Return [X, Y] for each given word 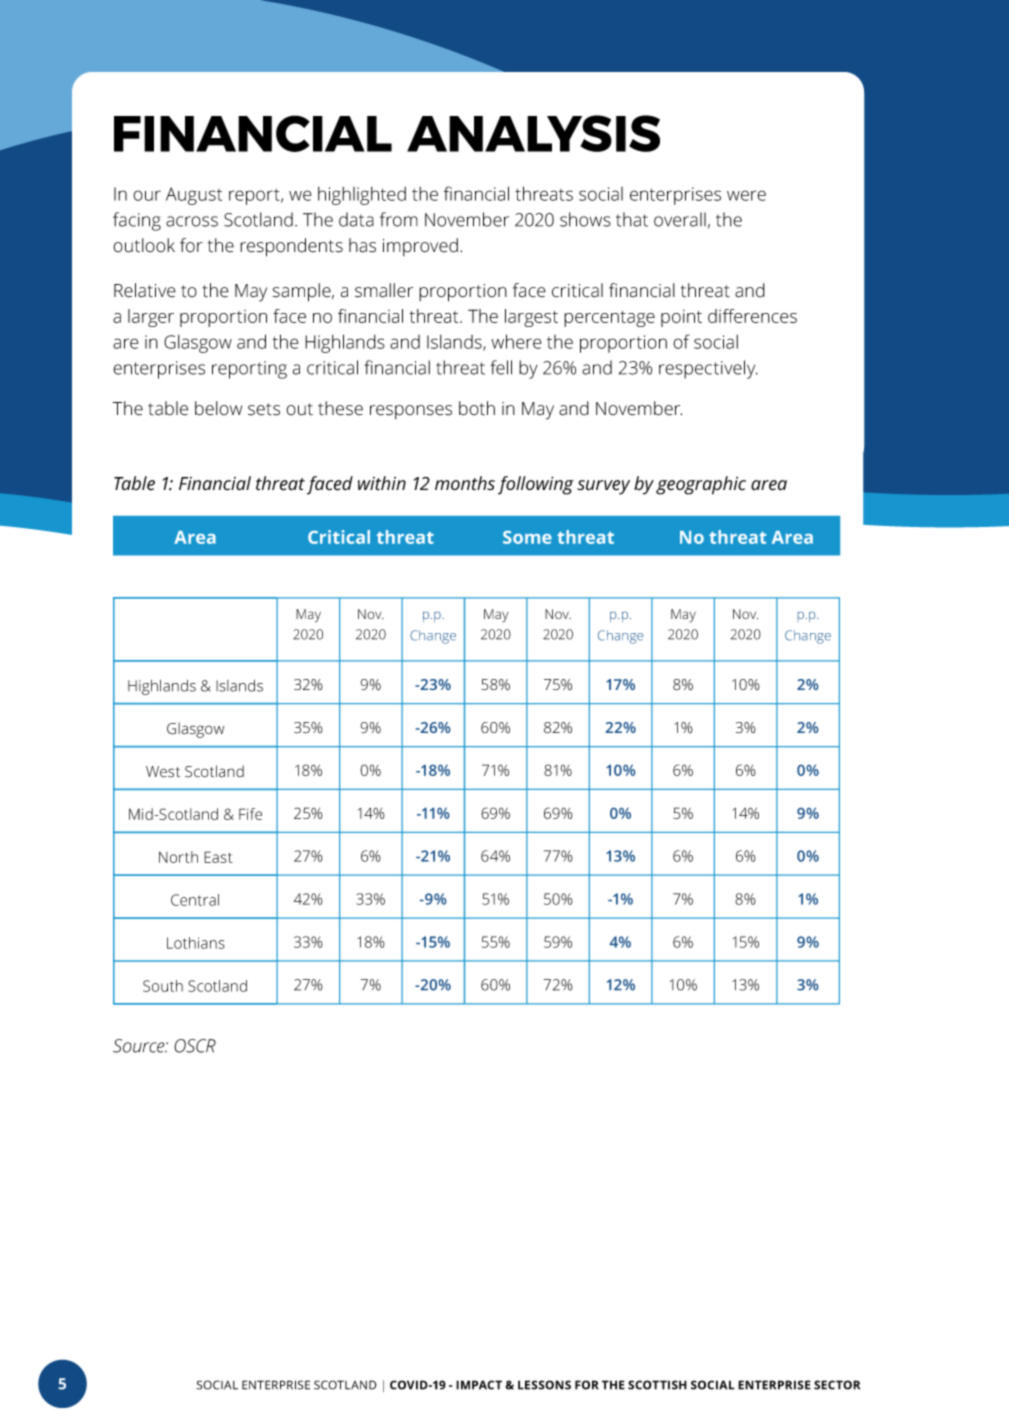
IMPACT [479, 1385]
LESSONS [544, 1385]
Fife [250, 814]
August [194, 196]
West [163, 771]
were [746, 195]
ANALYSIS [533, 133]
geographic [701, 485]
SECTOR [837, 1385]
